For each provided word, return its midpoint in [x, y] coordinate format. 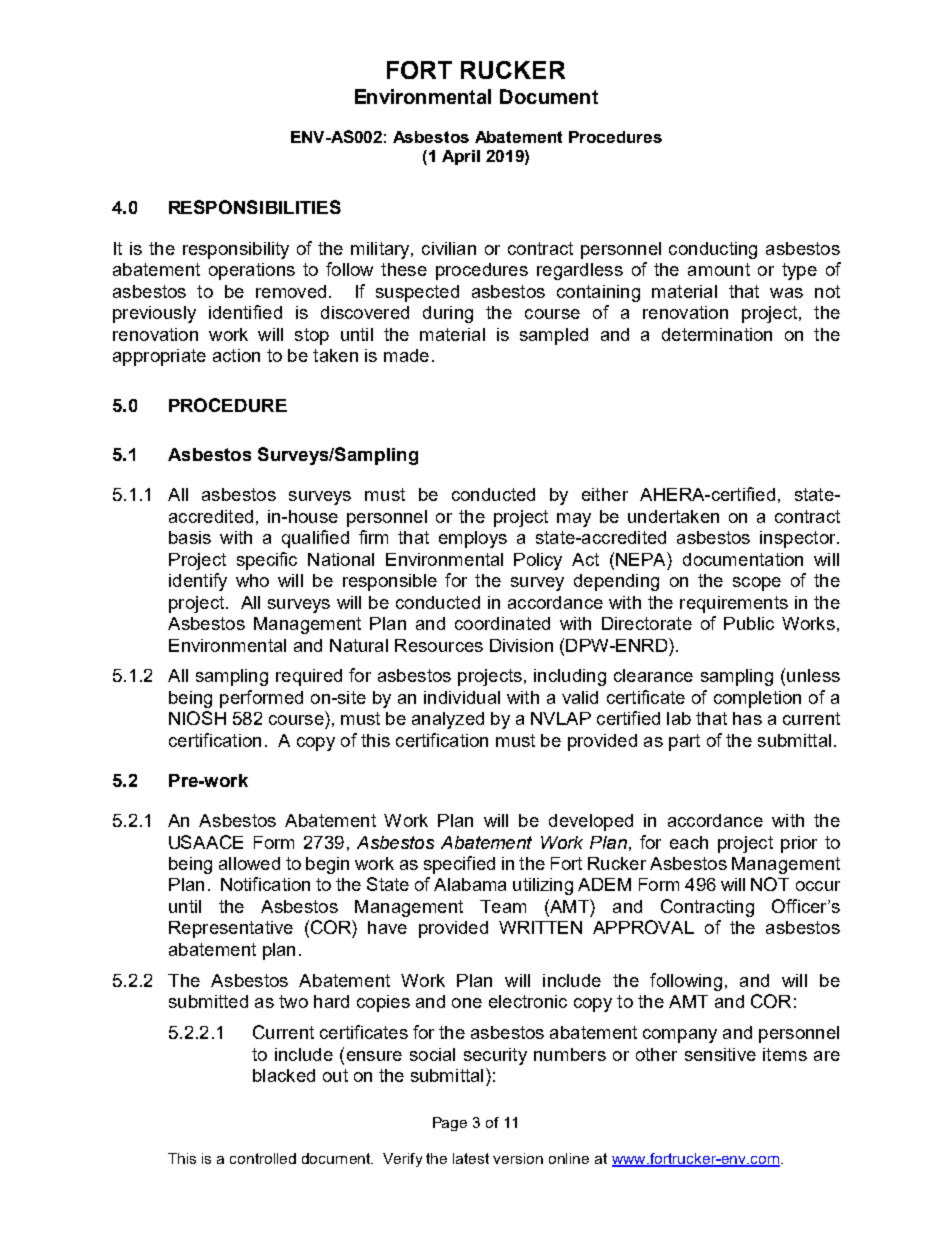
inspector [799, 539]
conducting [713, 250]
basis [190, 537]
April [461, 157]
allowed [249, 863]
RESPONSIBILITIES [255, 207]
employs [473, 539]
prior [799, 844]
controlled [263, 1158]
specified [459, 865]
